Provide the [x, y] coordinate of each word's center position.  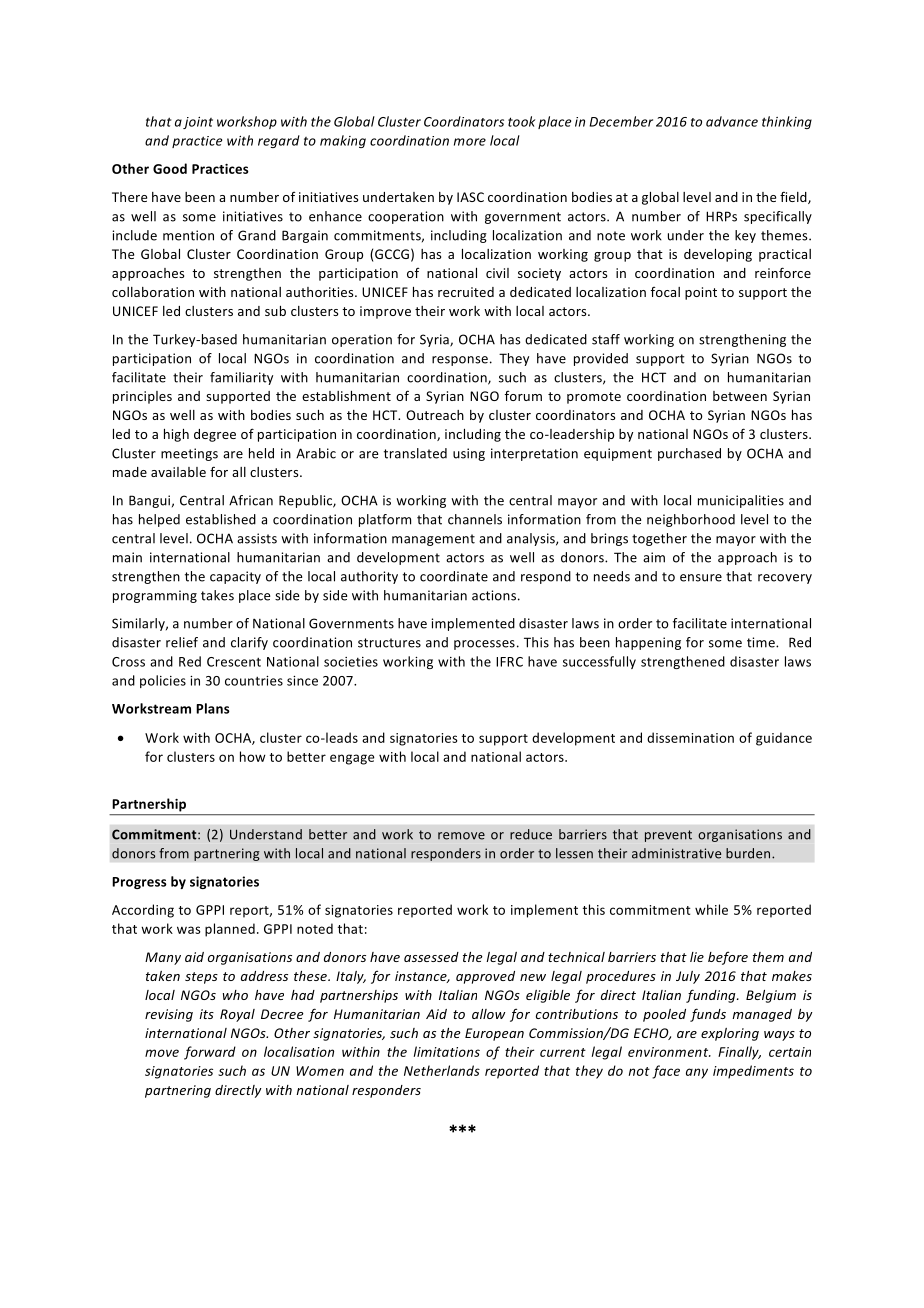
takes [217, 595]
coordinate [454, 576]
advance [732, 121]
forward [210, 1053]
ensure [701, 578]
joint [198, 123]
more [470, 142]
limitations [447, 1051]
